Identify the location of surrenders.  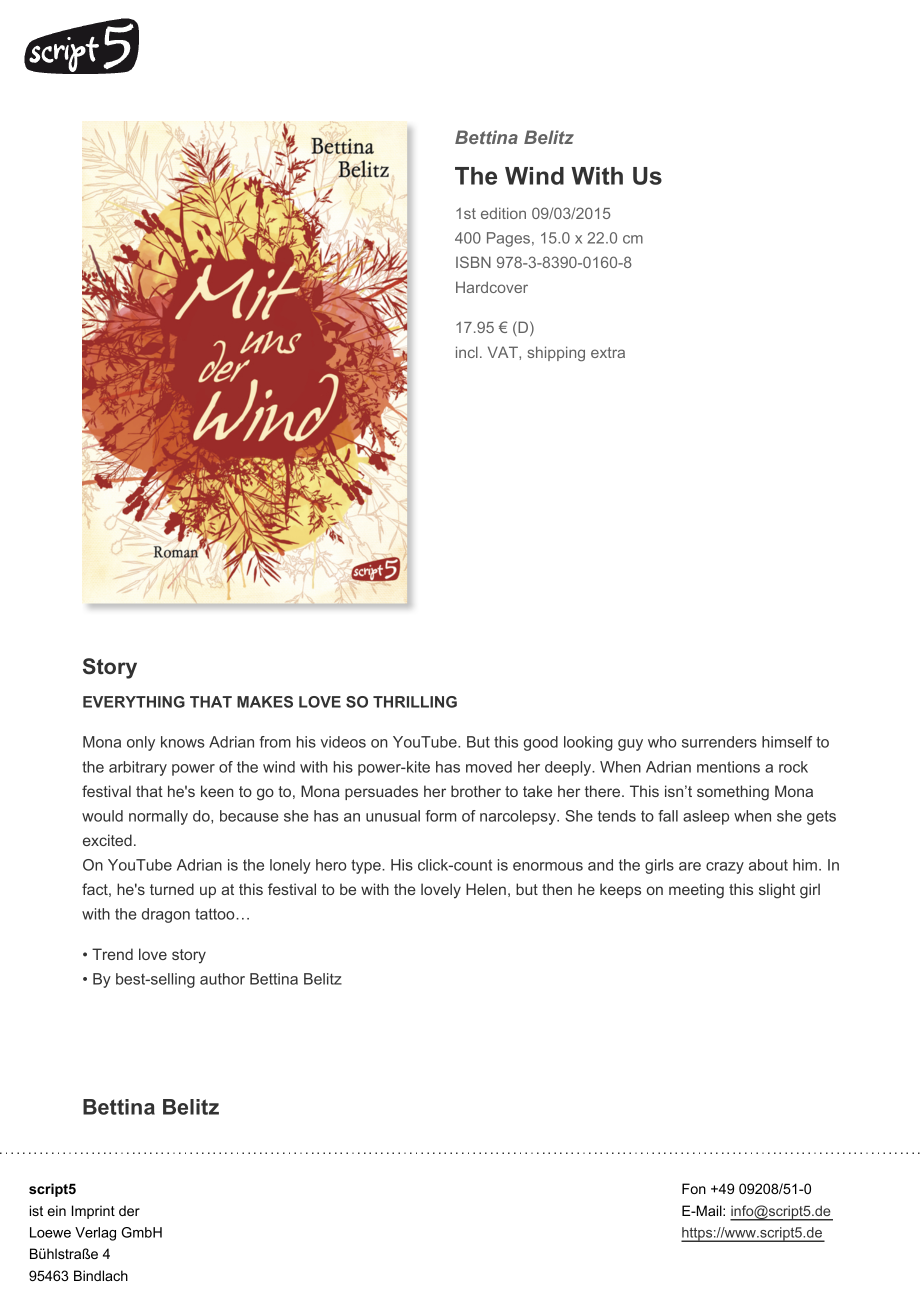
(719, 742).
